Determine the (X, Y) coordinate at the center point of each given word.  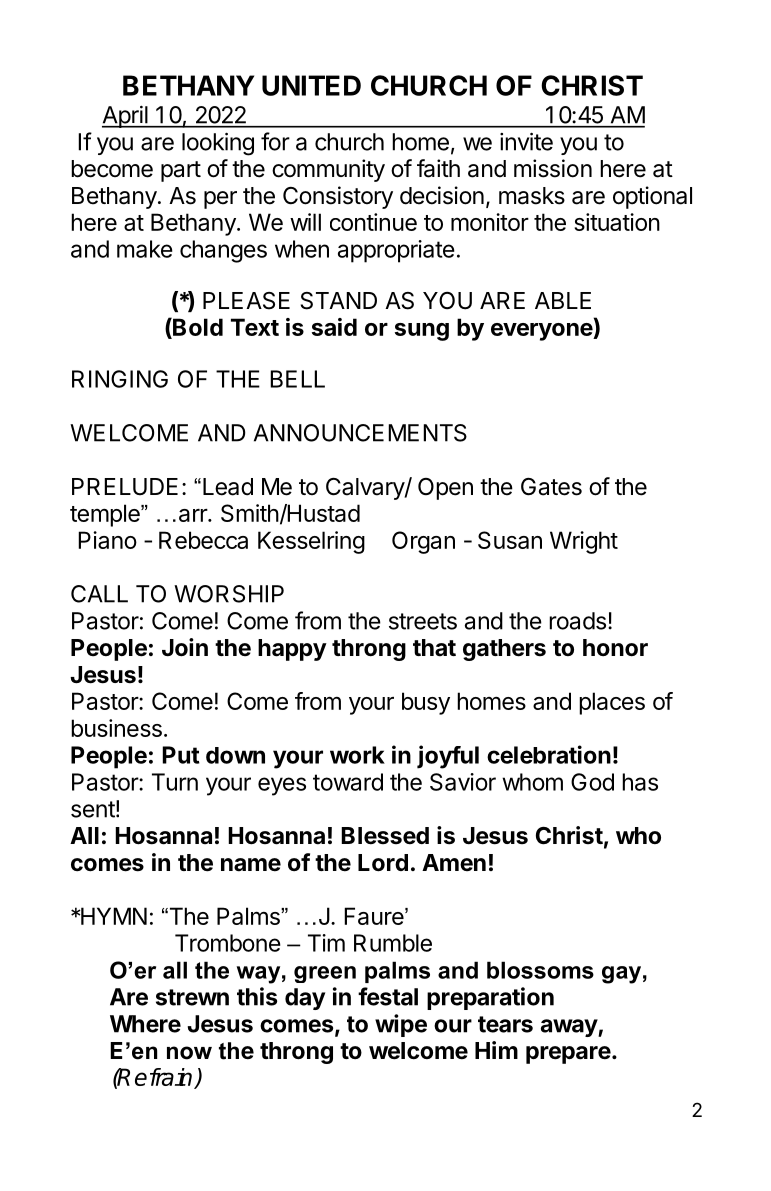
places (612, 703)
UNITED (311, 85)
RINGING (120, 379)
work (357, 755)
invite (526, 141)
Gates (551, 487)
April (126, 117)
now (189, 1053)
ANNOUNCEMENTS (360, 433)
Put (181, 755)
